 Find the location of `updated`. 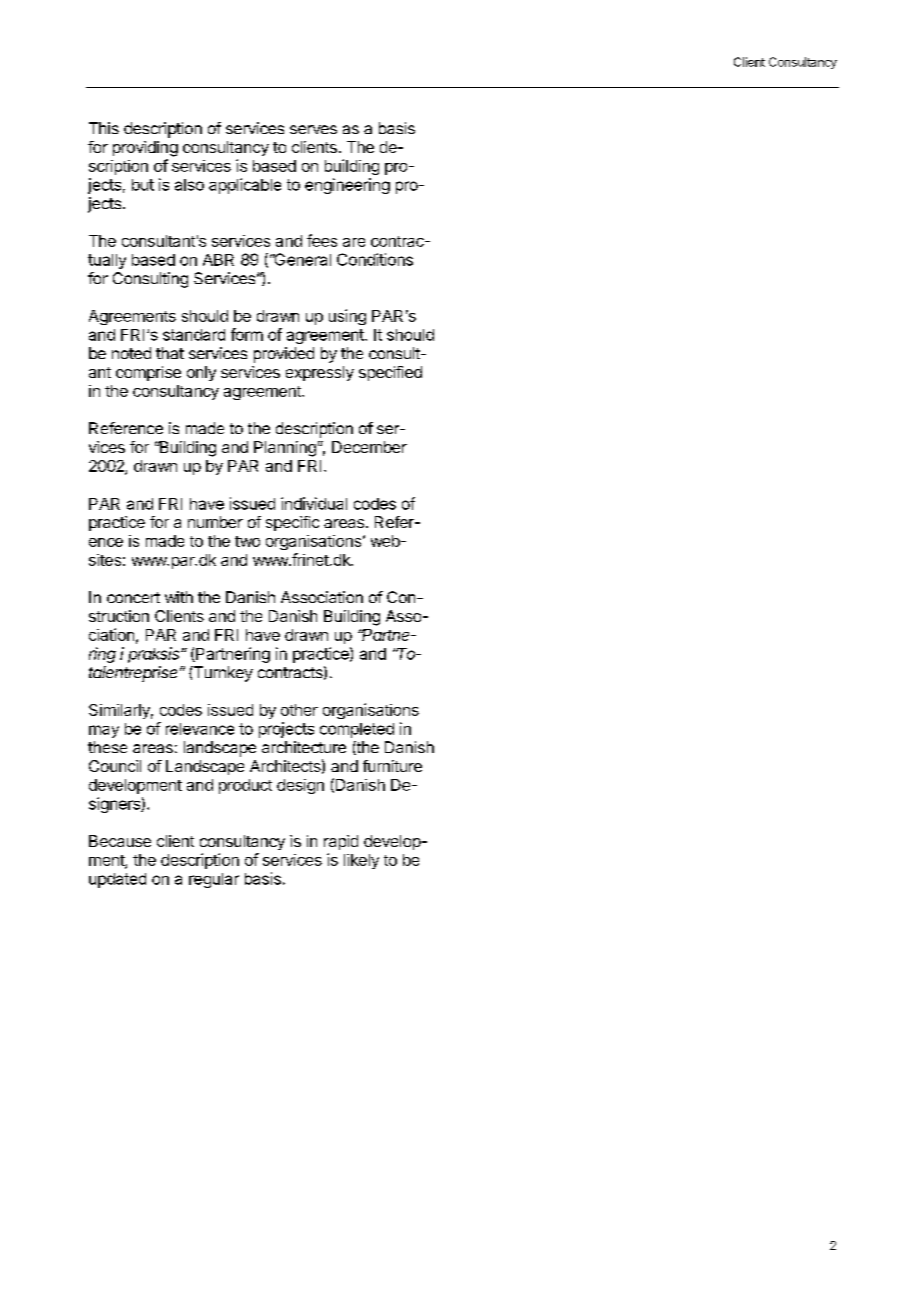

updated is located at coordinates (117, 880).
